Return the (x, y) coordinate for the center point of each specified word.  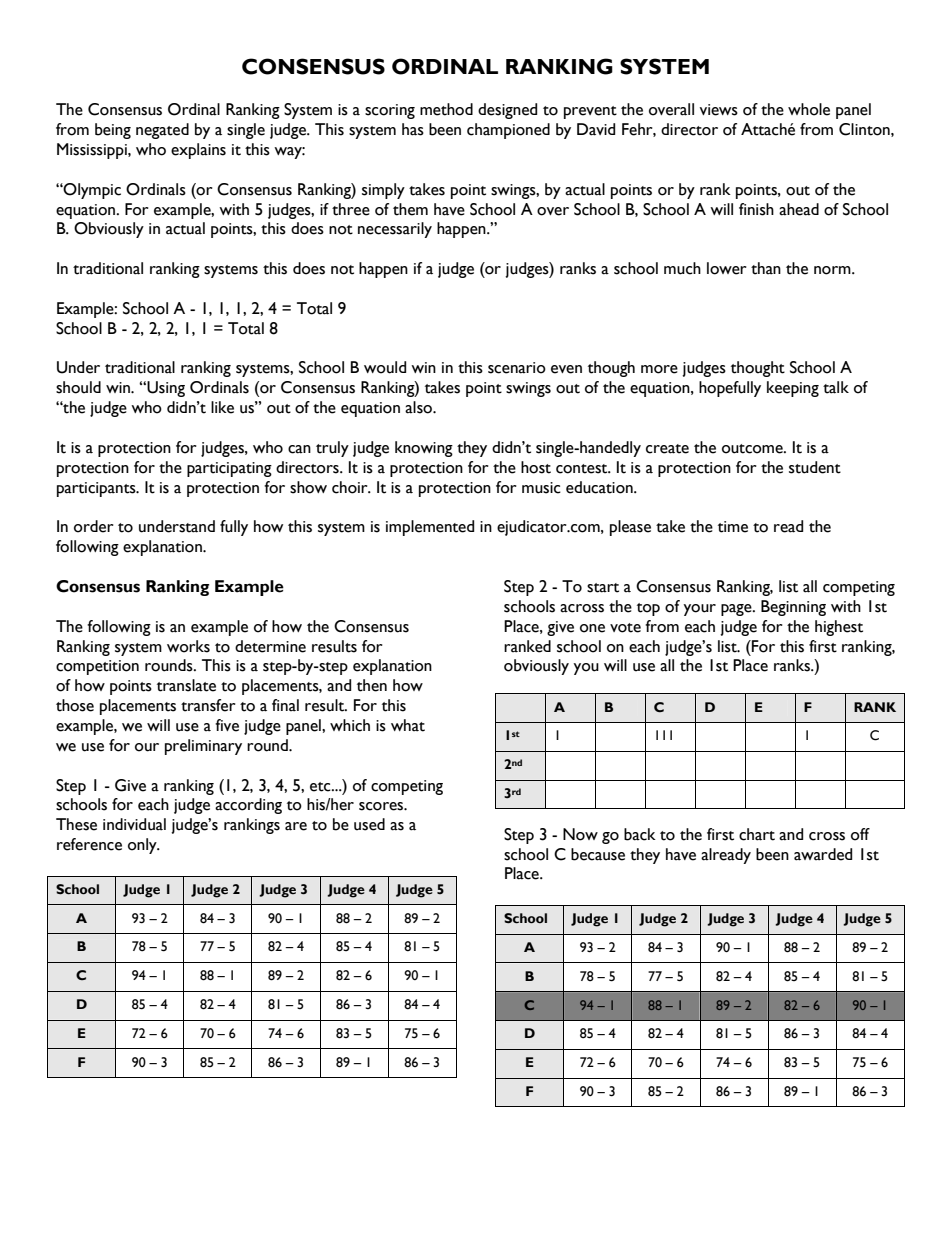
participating (229, 469)
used (369, 824)
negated (162, 131)
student (815, 467)
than (766, 268)
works (188, 646)
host (536, 467)
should (78, 387)
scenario (517, 368)
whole (809, 109)
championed (508, 131)
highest (839, 628)
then (372, 685)
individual (134, 824)
